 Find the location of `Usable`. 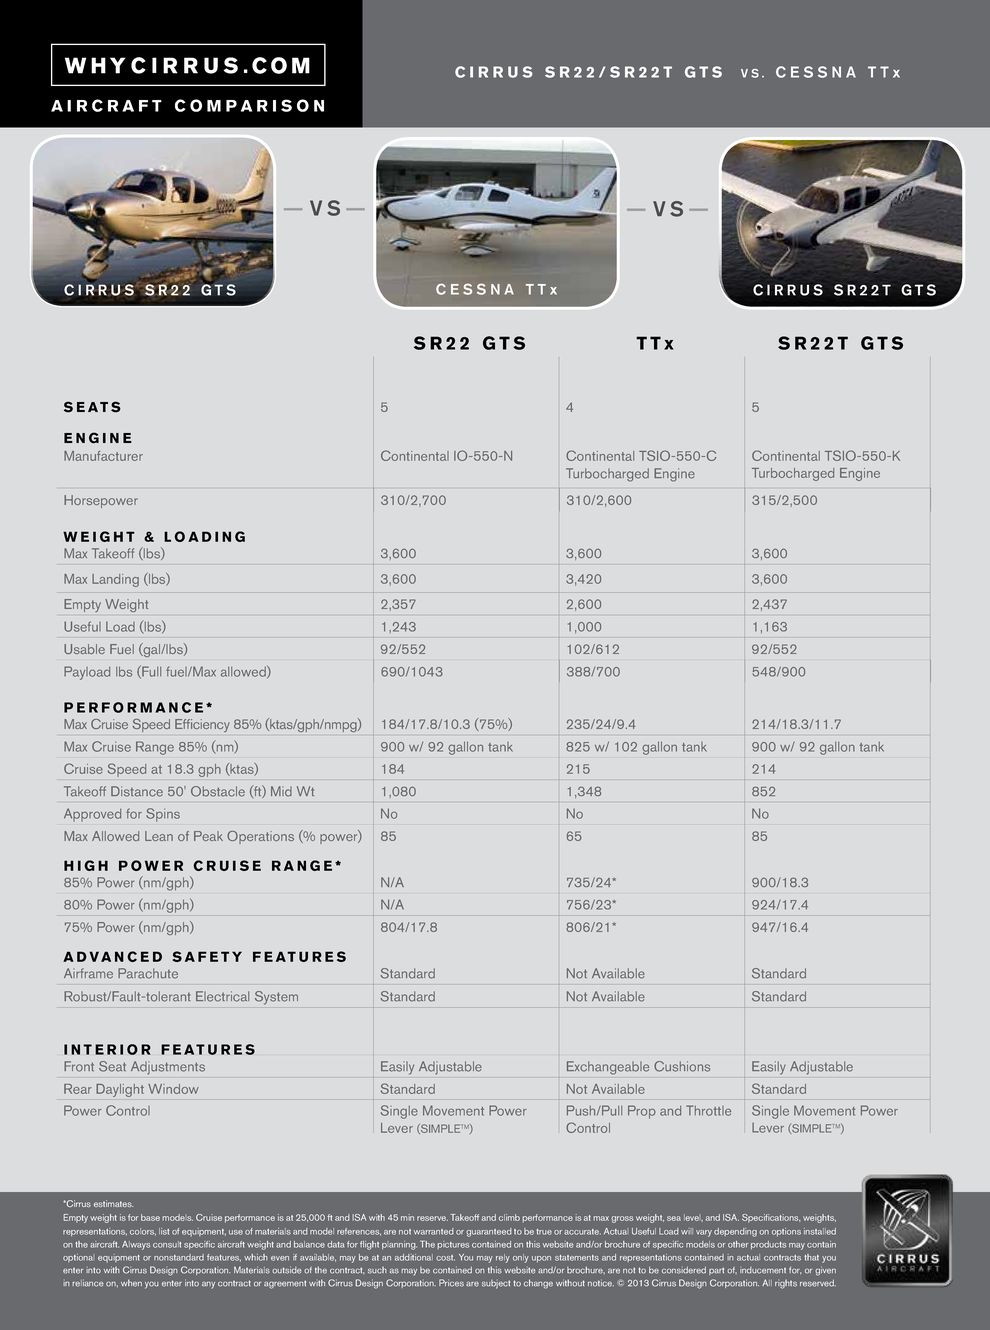

Usable is located at coordinates (84, 649).
